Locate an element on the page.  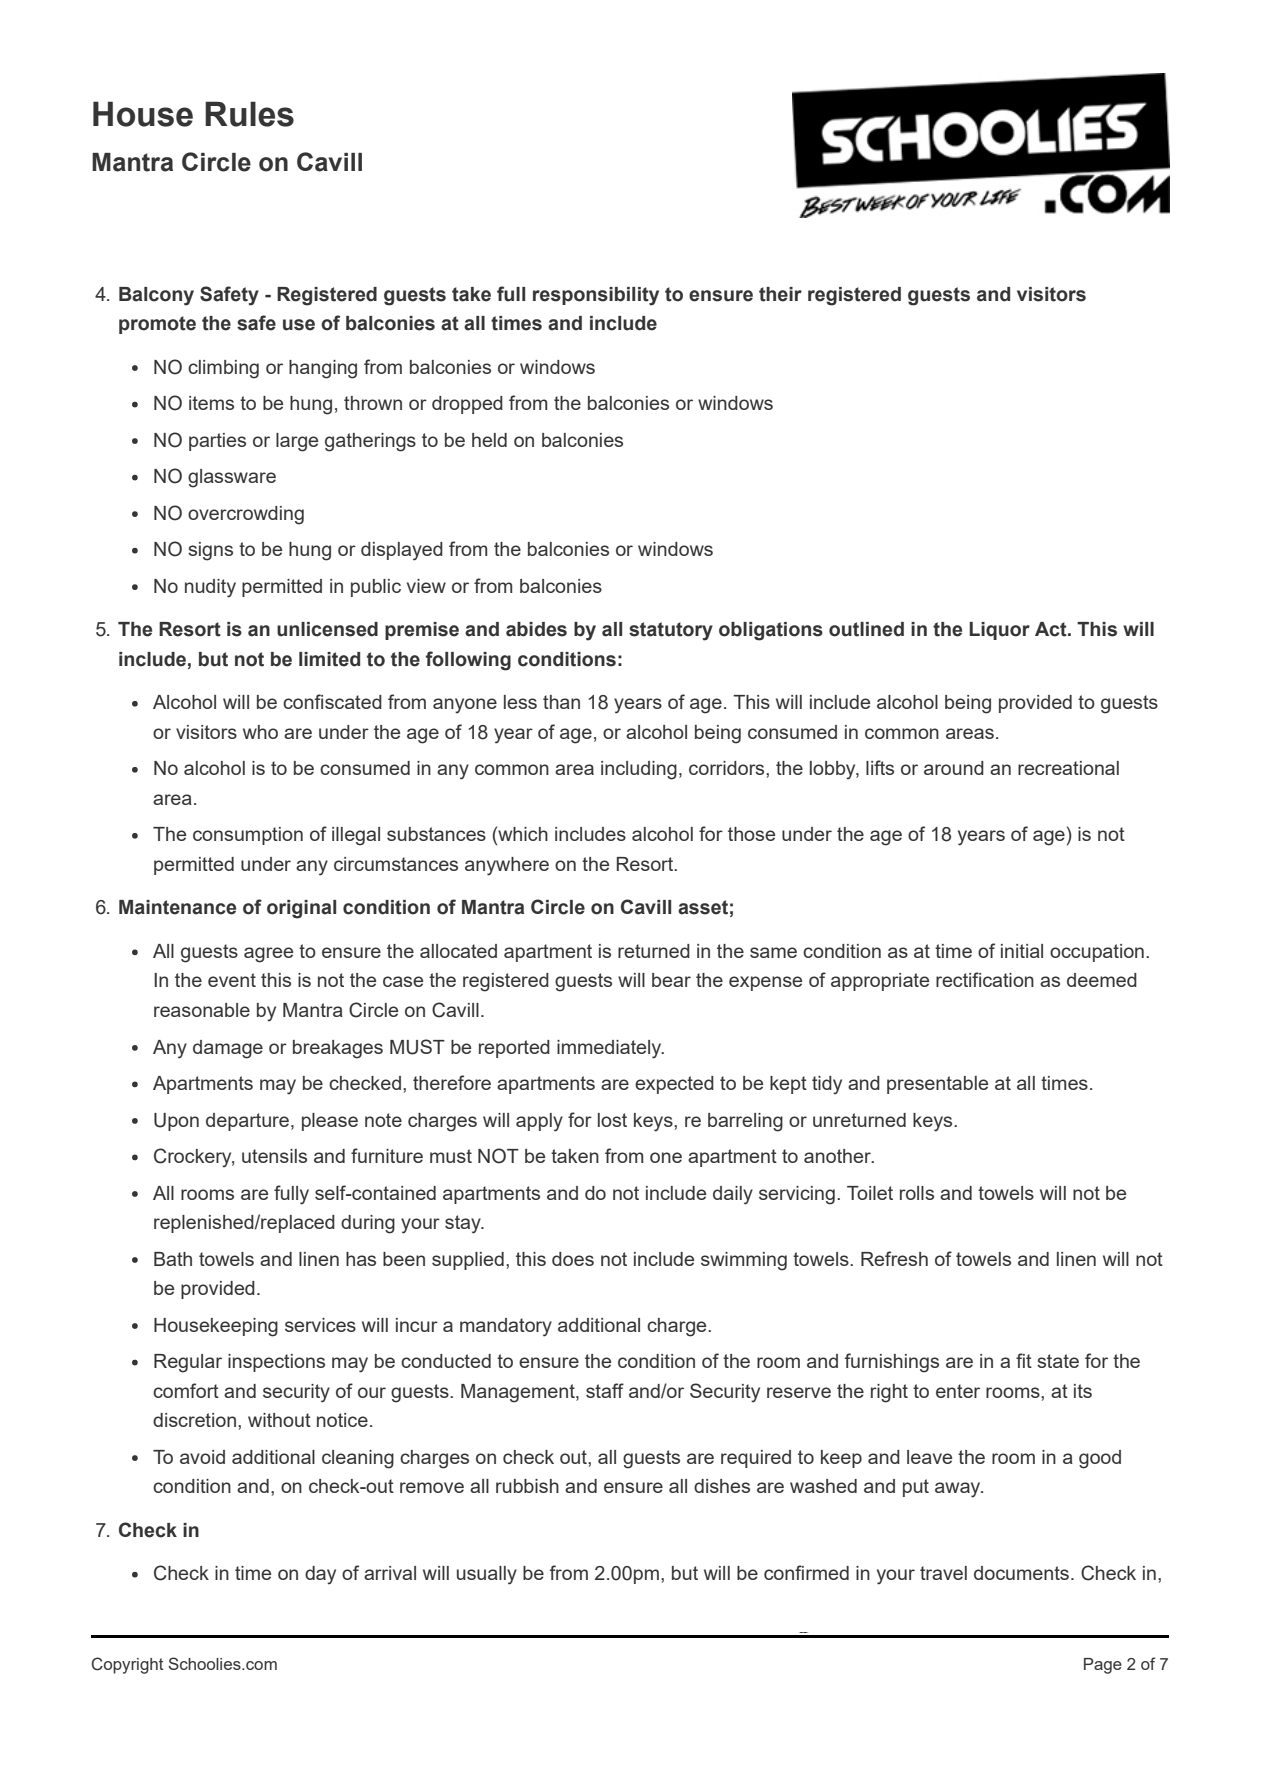
responsibility is located at coordinates (596, 296).
